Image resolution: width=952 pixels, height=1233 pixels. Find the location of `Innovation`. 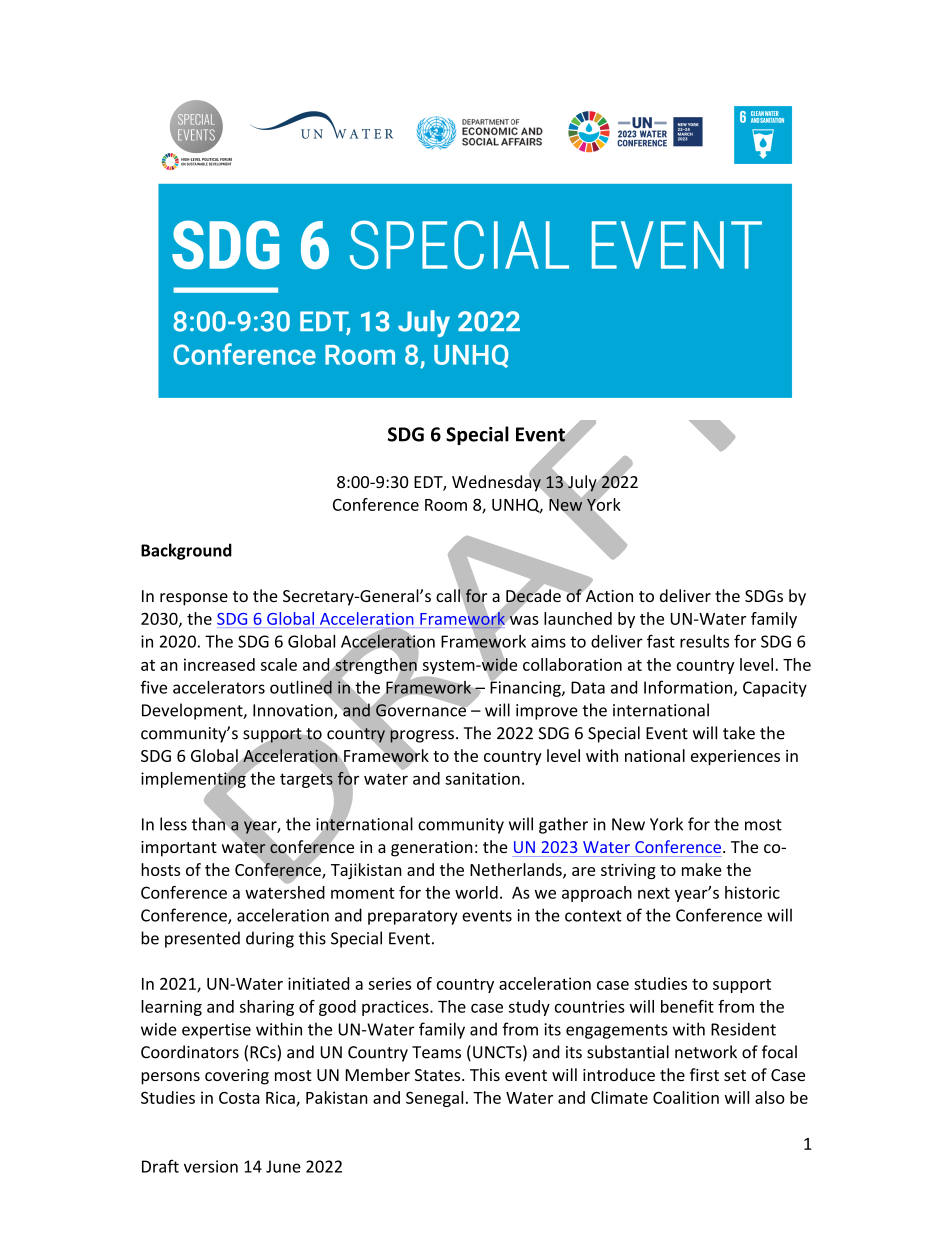

Innovation is located at coordinates (294, 711).
